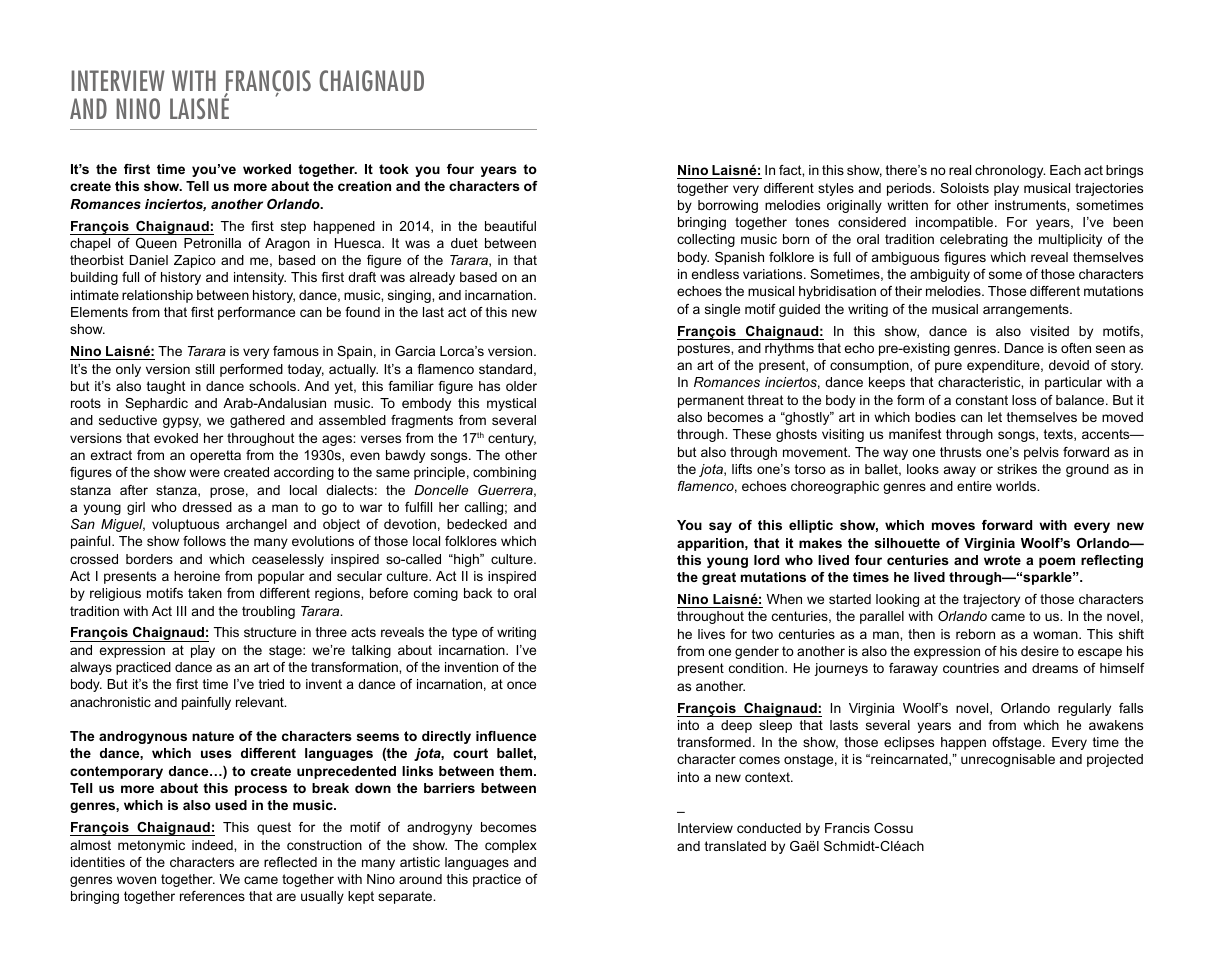 This screenshot has width=1214, height=980. Describe the element at coordinates (720, 527) in the screenshot. I see `say` at that location.
